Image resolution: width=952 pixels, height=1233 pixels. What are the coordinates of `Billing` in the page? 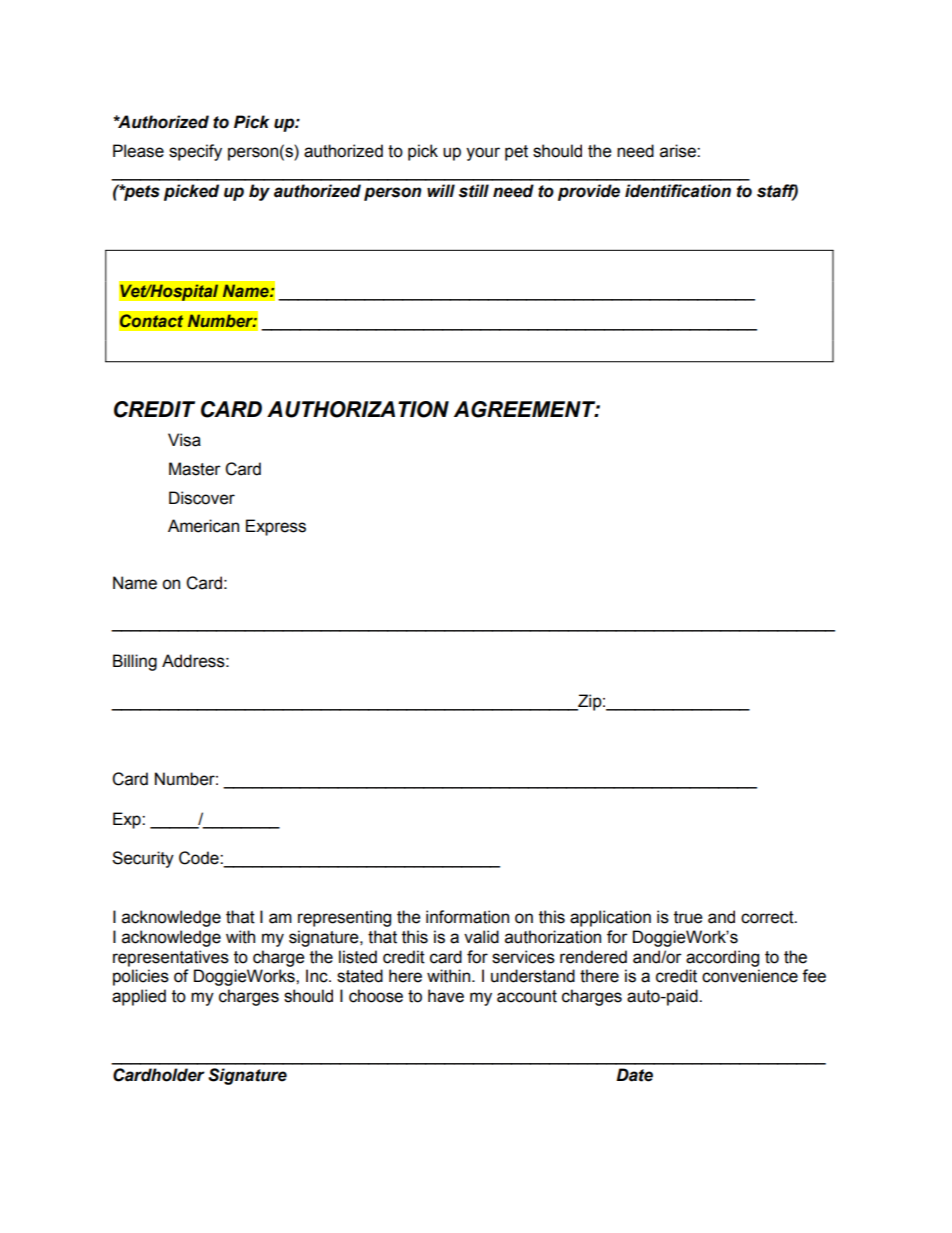 It's located at (135, 662).
